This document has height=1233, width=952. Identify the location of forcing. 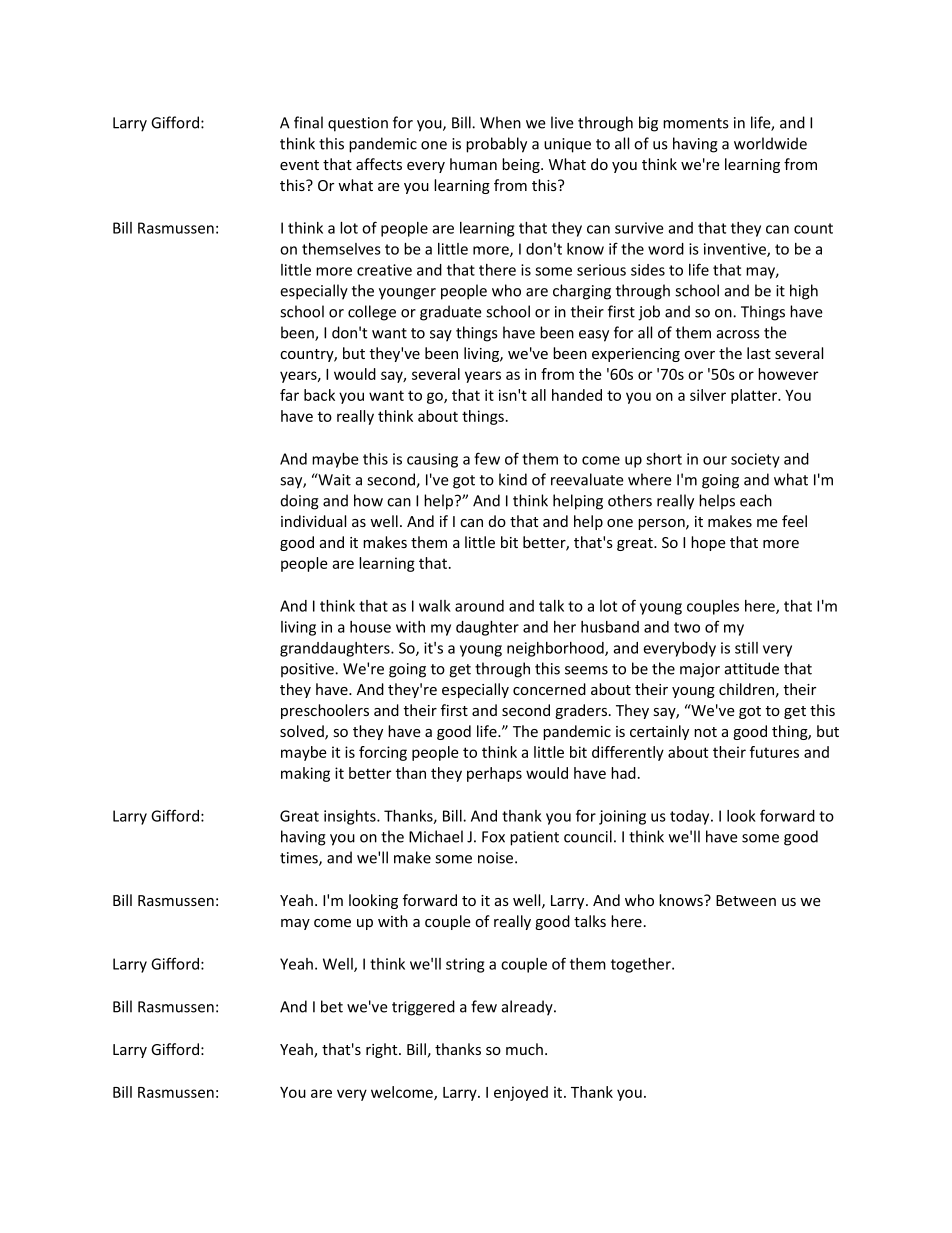
(383, 753).
